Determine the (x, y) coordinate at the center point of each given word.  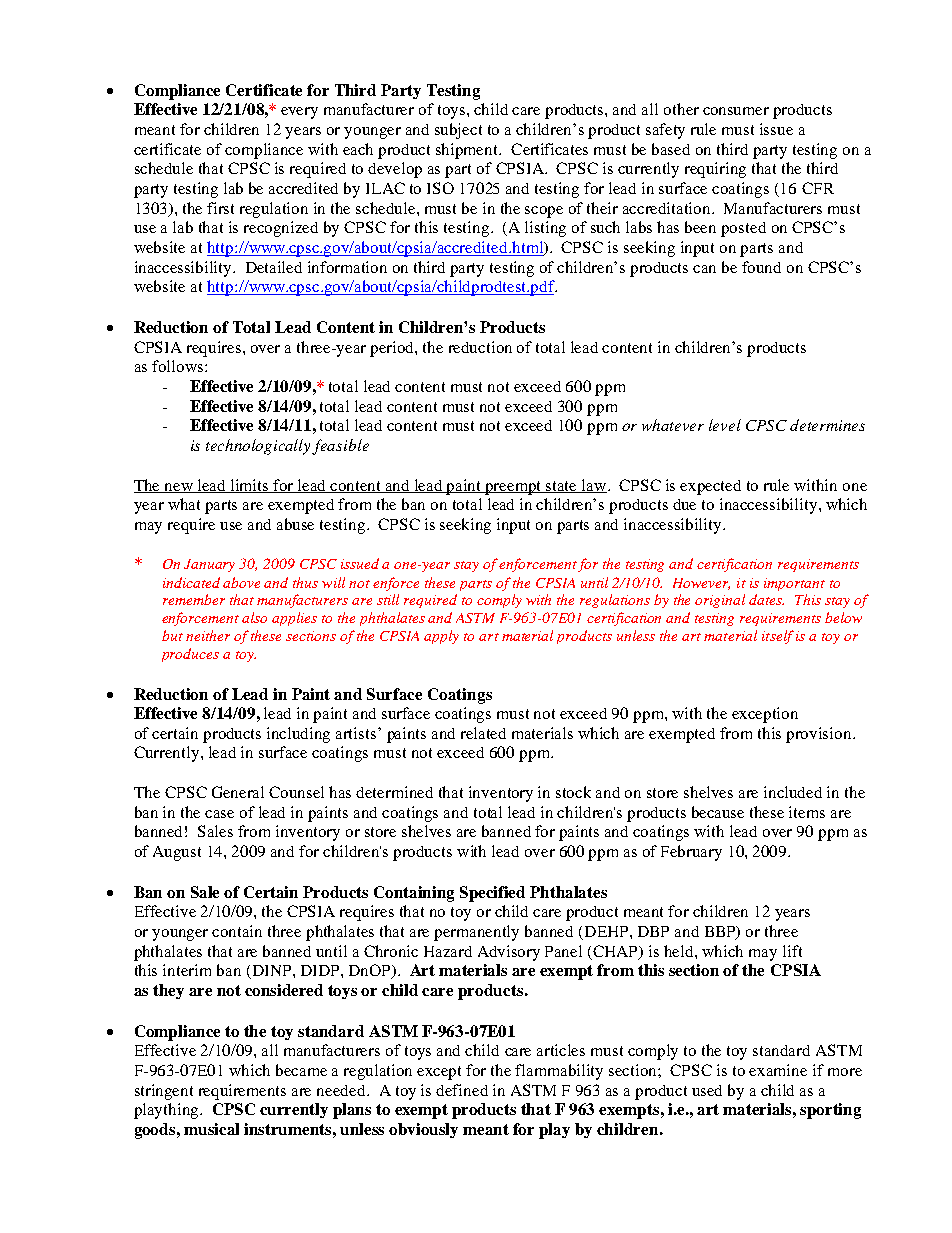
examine (778, 1070)
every (299, 113)
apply (441, 637)
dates (766, 599)
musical (211, 1129)
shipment (468, 151)
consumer (736, 111)
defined (462, 1090)
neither (208, 635)
